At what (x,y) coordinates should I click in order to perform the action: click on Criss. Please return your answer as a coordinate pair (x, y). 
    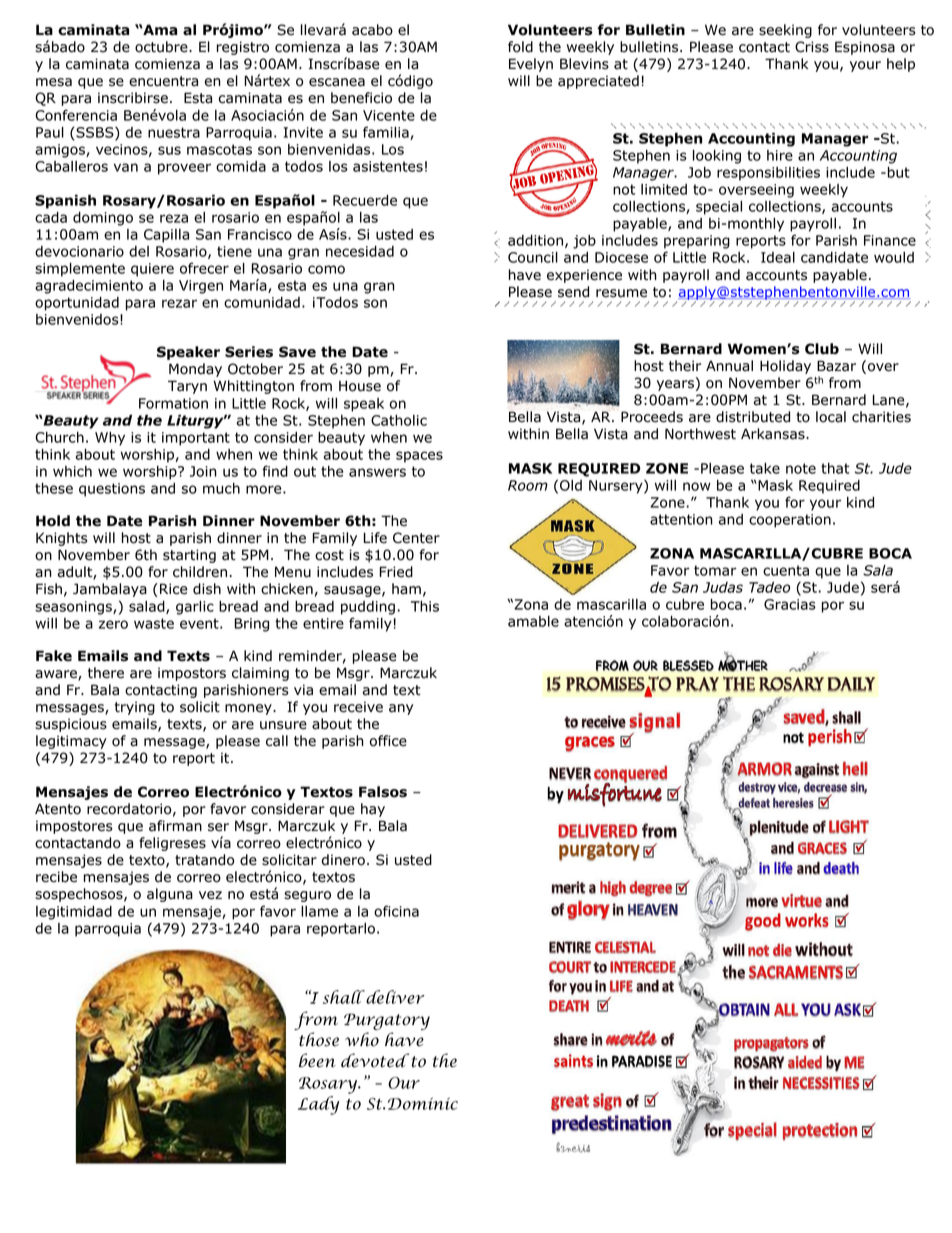
    Looking at the image, I should click on (812, 47).
